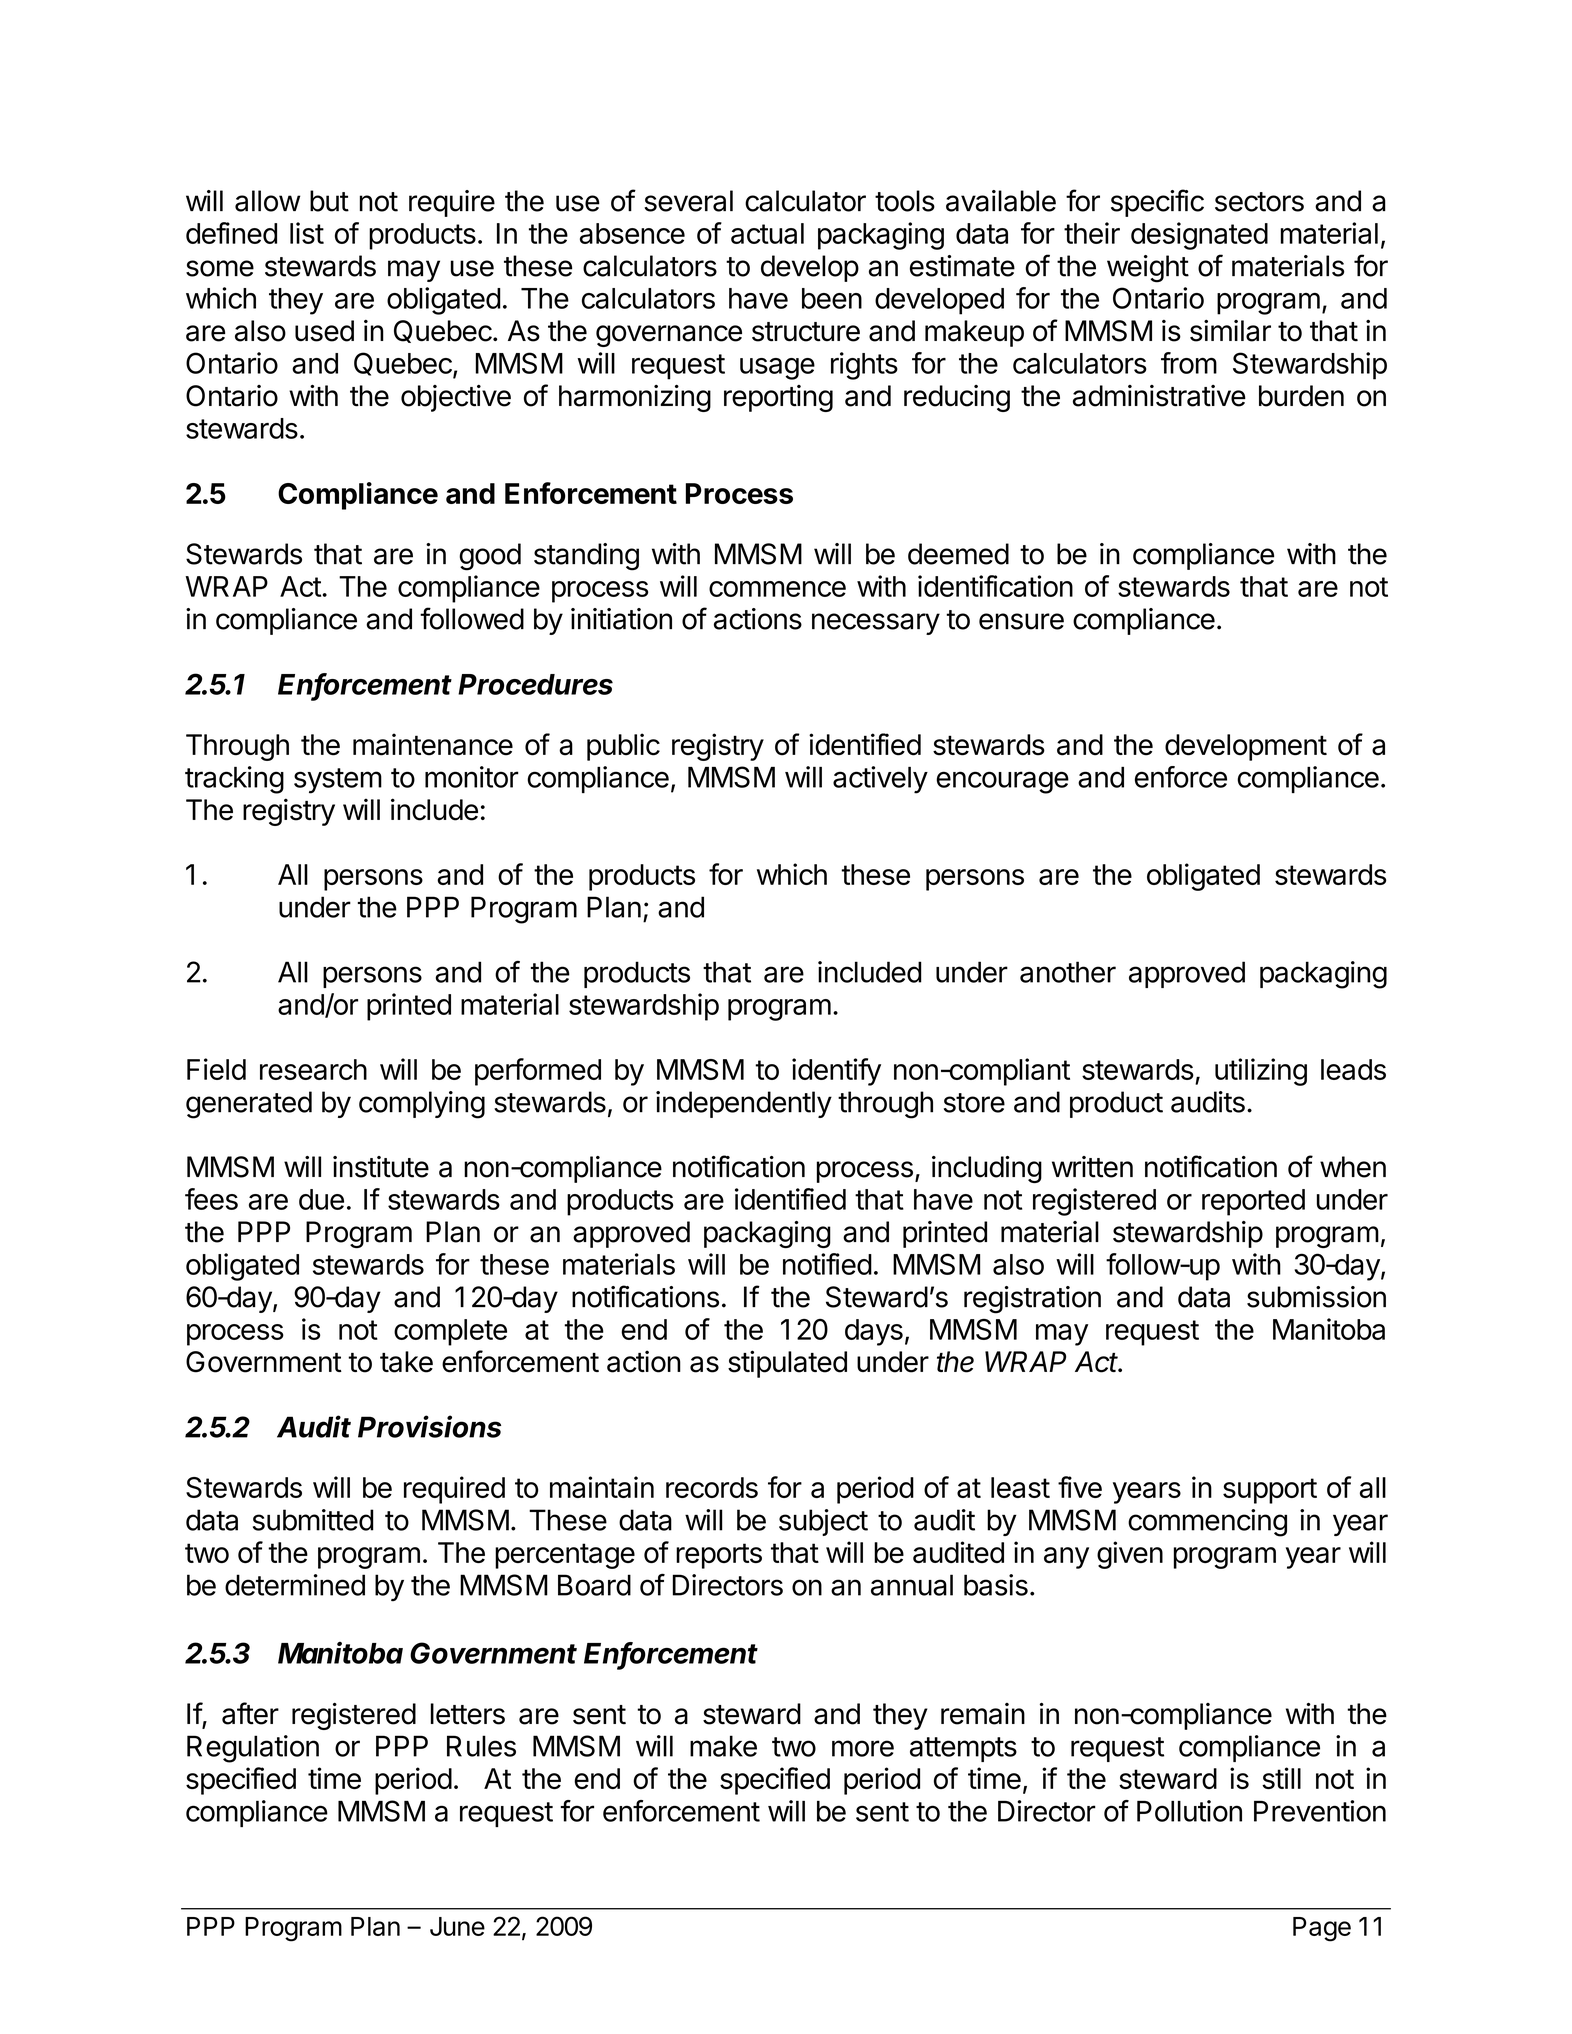 Image resolution: width=1572 pixels, height=2034 pixels. Describe the element at coordinates (880, 780) in the screenshot. I see `actively` at that location.
